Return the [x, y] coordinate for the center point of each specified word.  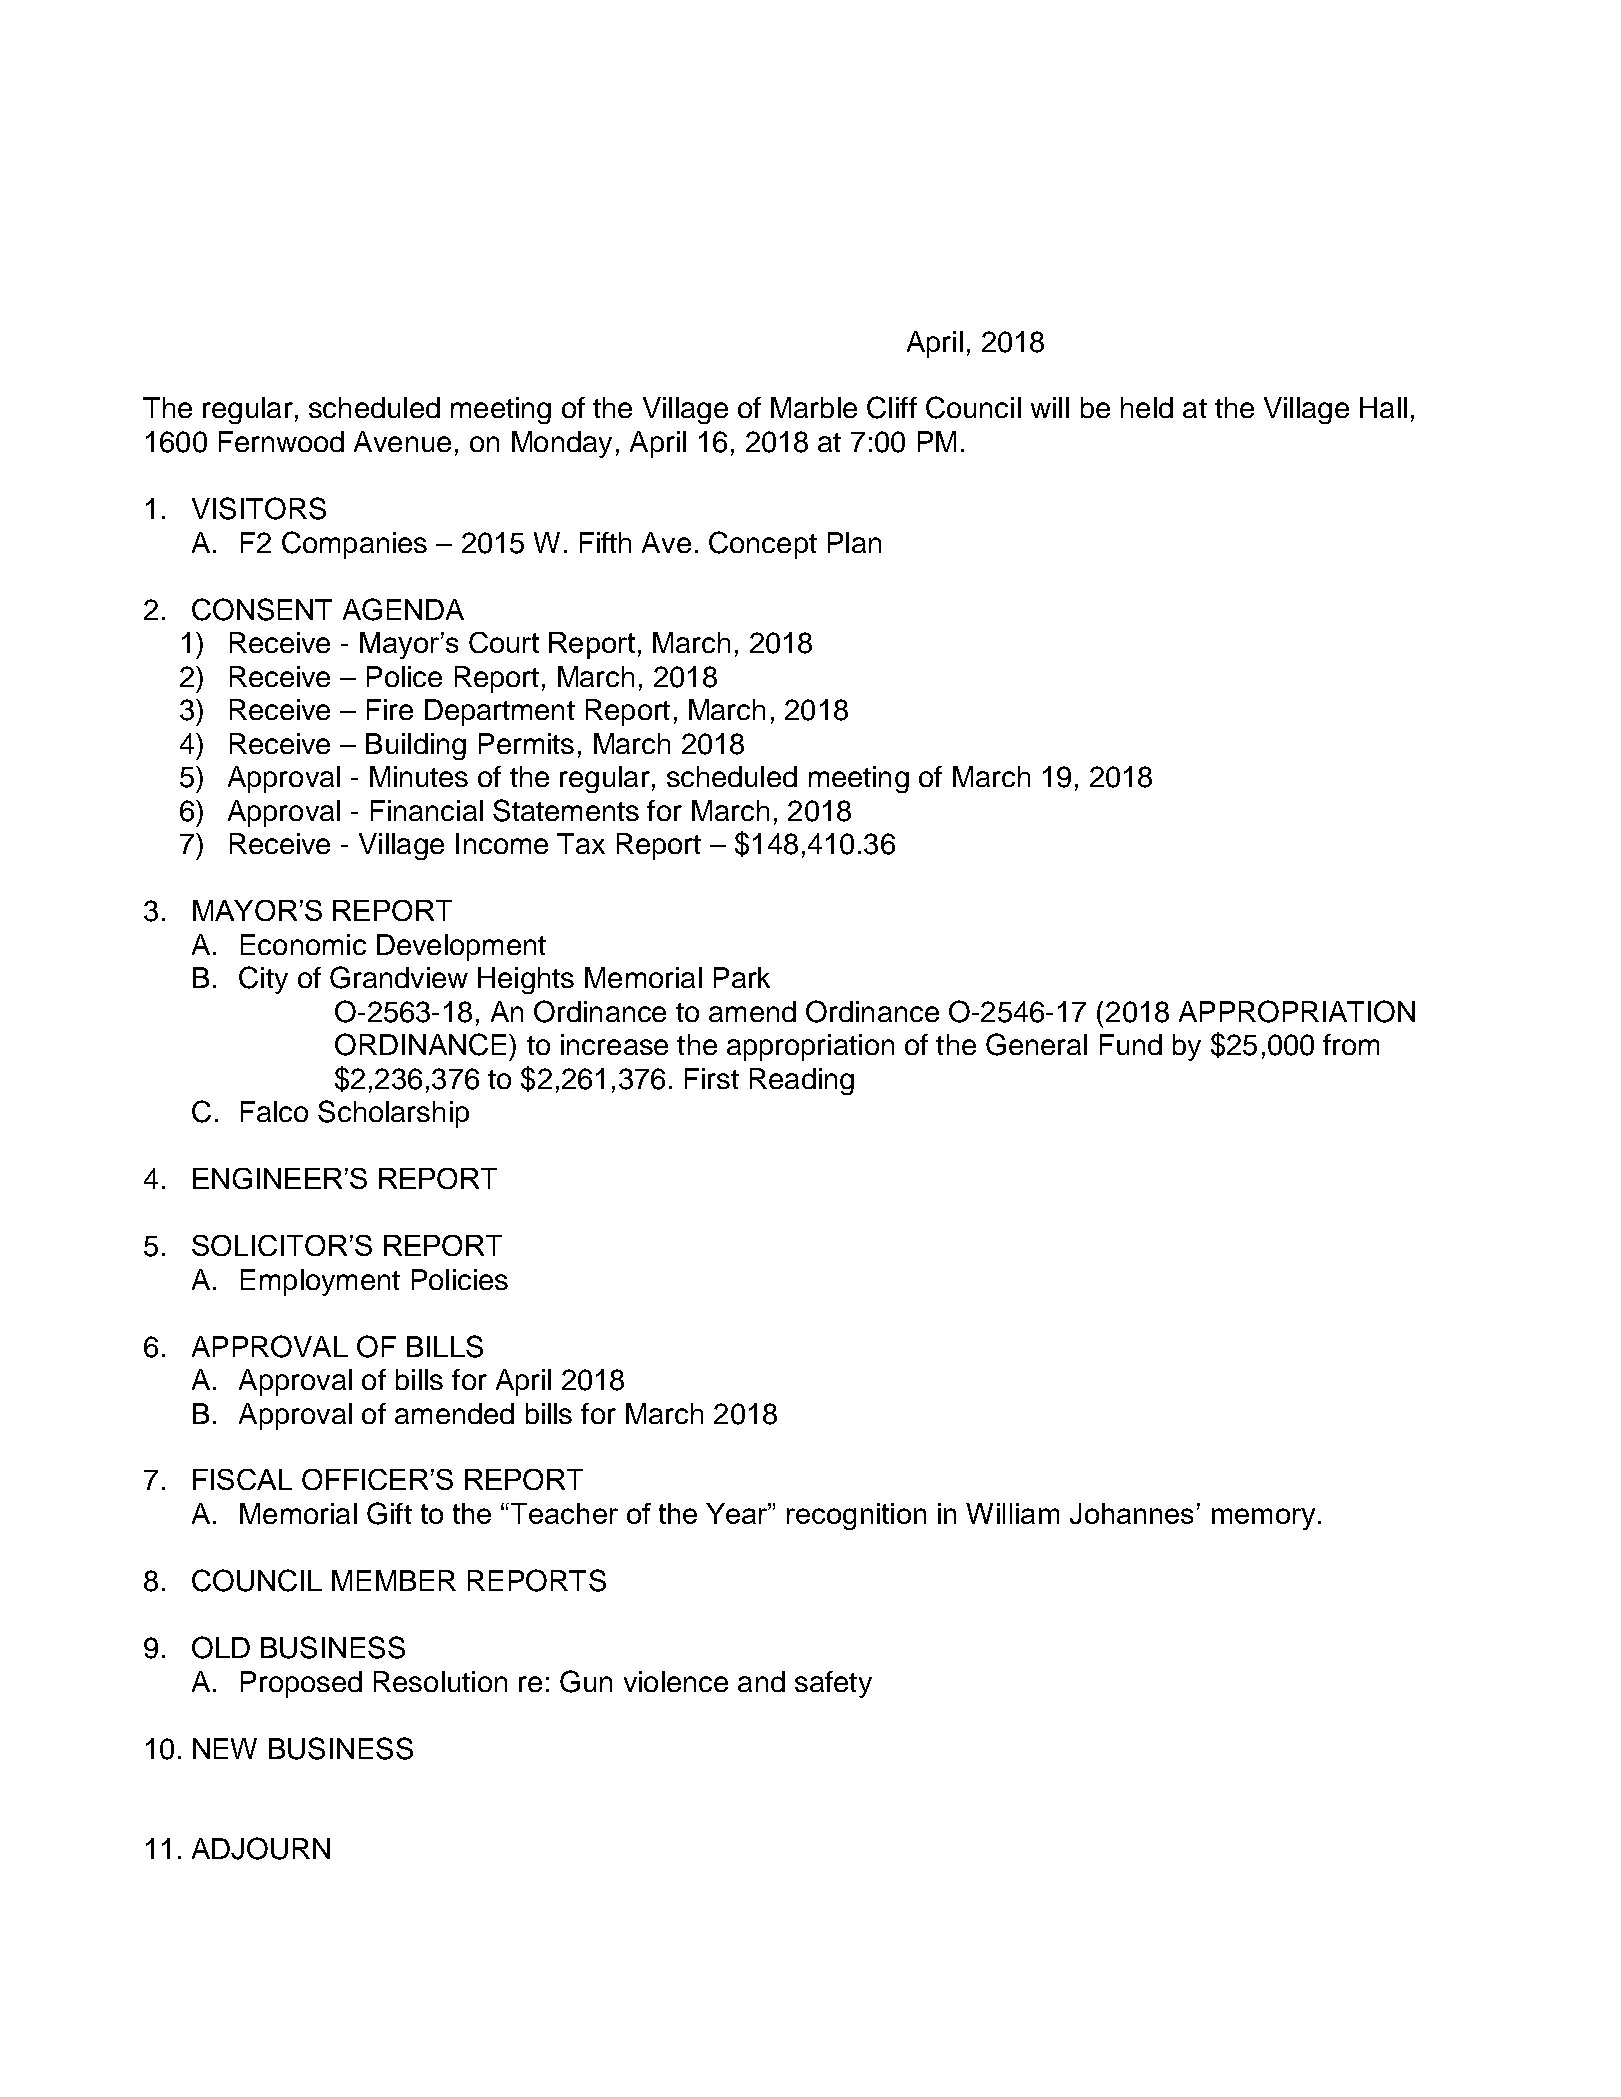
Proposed [301, 1684]
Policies [460, 1279]
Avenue [402, 441]
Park [742, 977]
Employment [320, 1282]
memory [1263, 1519]
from [1351, 1044]
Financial [427, 810]
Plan [854, 542]
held [1147, 407]
